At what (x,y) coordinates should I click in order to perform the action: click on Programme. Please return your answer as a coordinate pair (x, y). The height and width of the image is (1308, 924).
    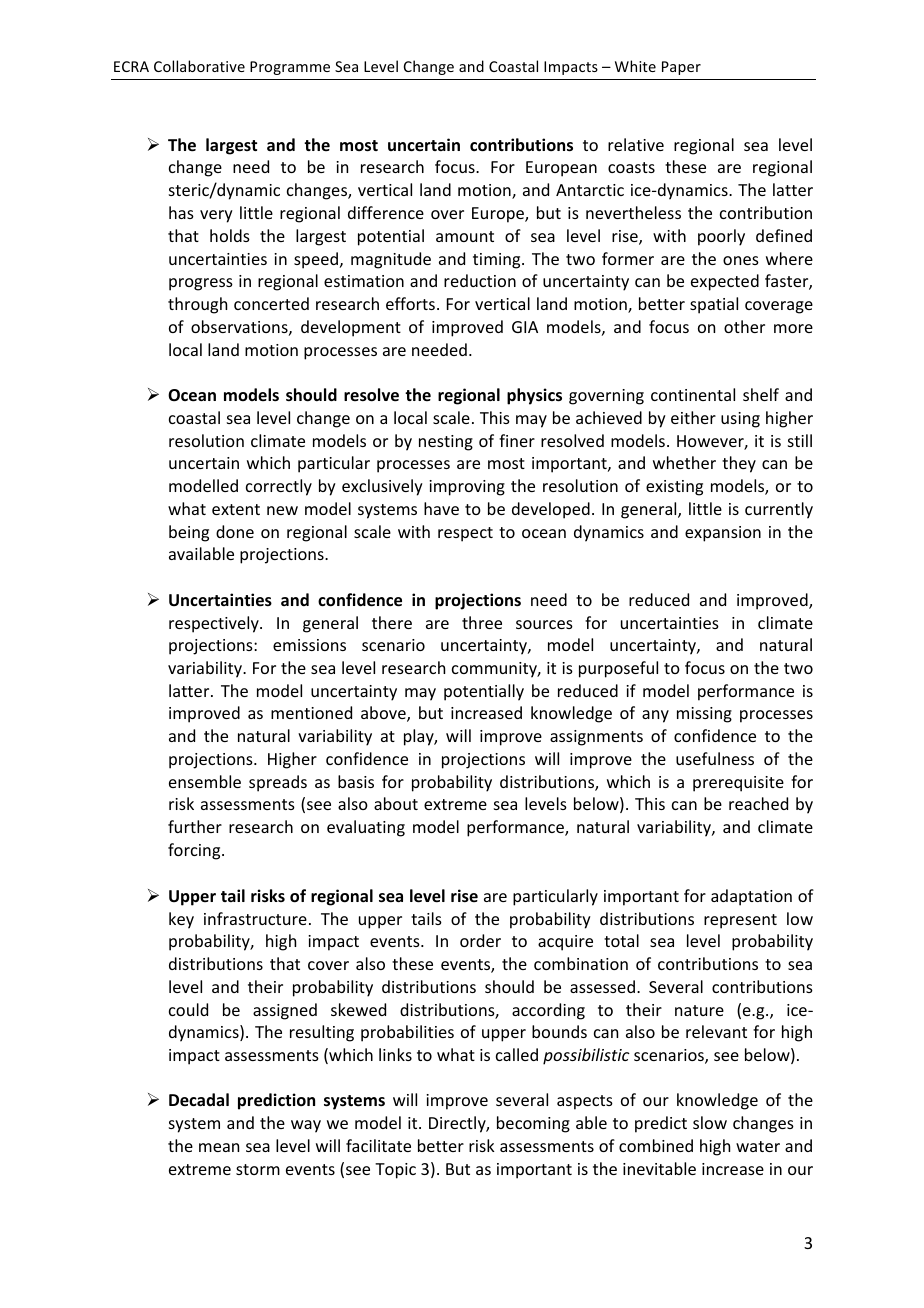
    Looking at the image, I should click on (290, 68).
